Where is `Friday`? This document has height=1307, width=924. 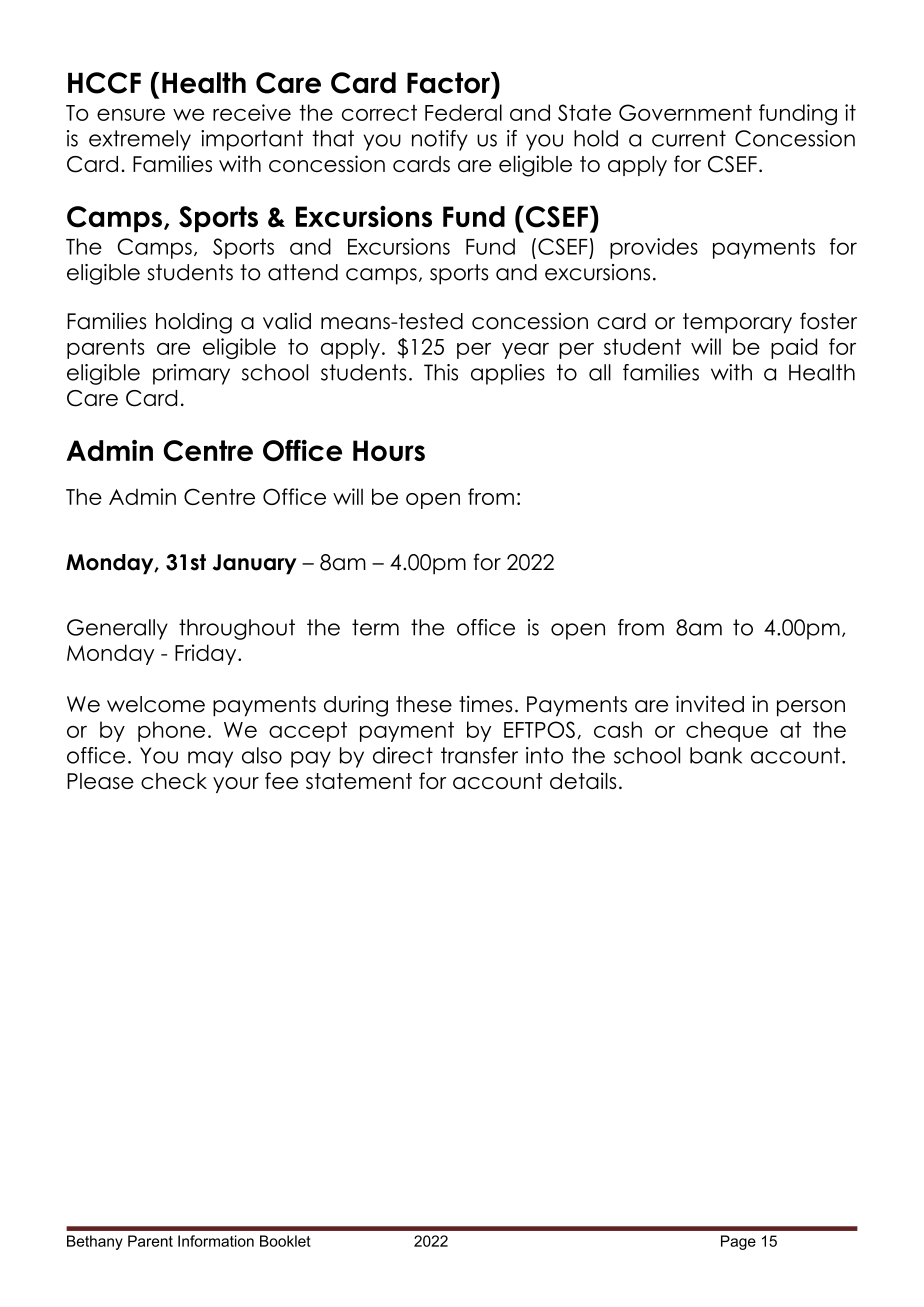 Friday is located at coordinates (207, 654).
